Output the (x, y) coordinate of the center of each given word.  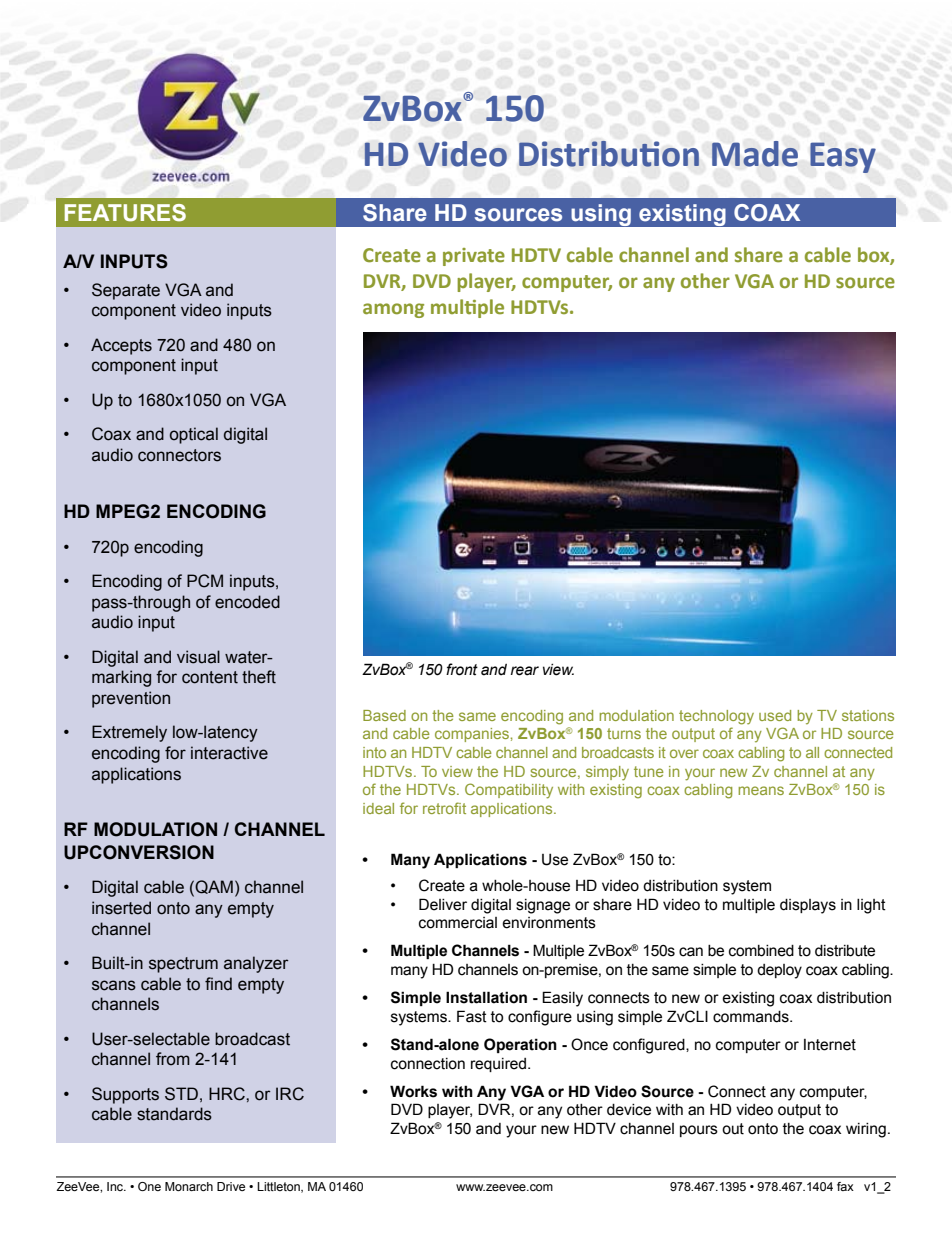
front (462, 669)
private (474, 257)
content (210, 677)
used (775, 715)
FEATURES (125, 213)
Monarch (189, 1186)
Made (755, 154)
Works (413, 1091)
